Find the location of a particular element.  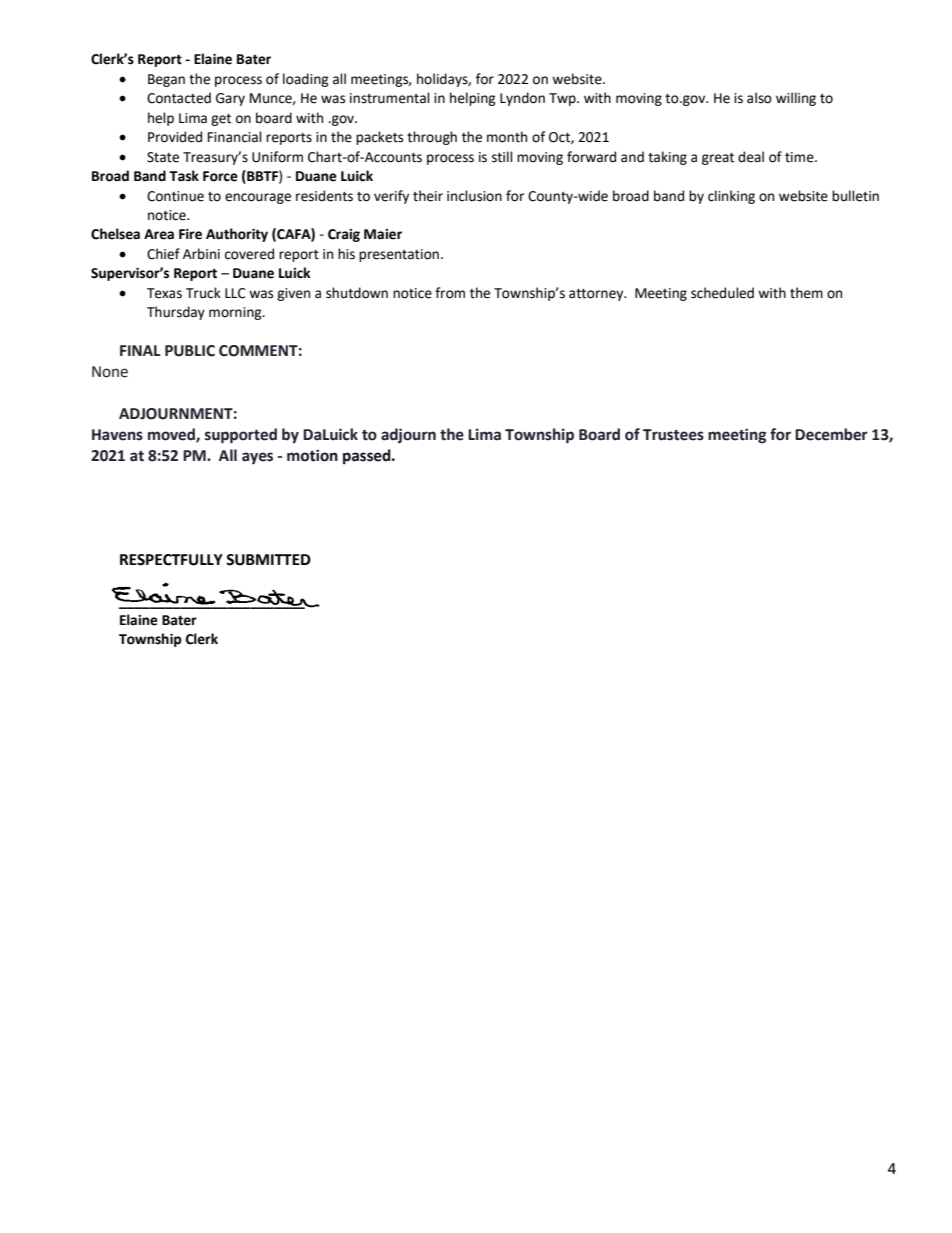

Thursday is located at coordinates (176, 313).
